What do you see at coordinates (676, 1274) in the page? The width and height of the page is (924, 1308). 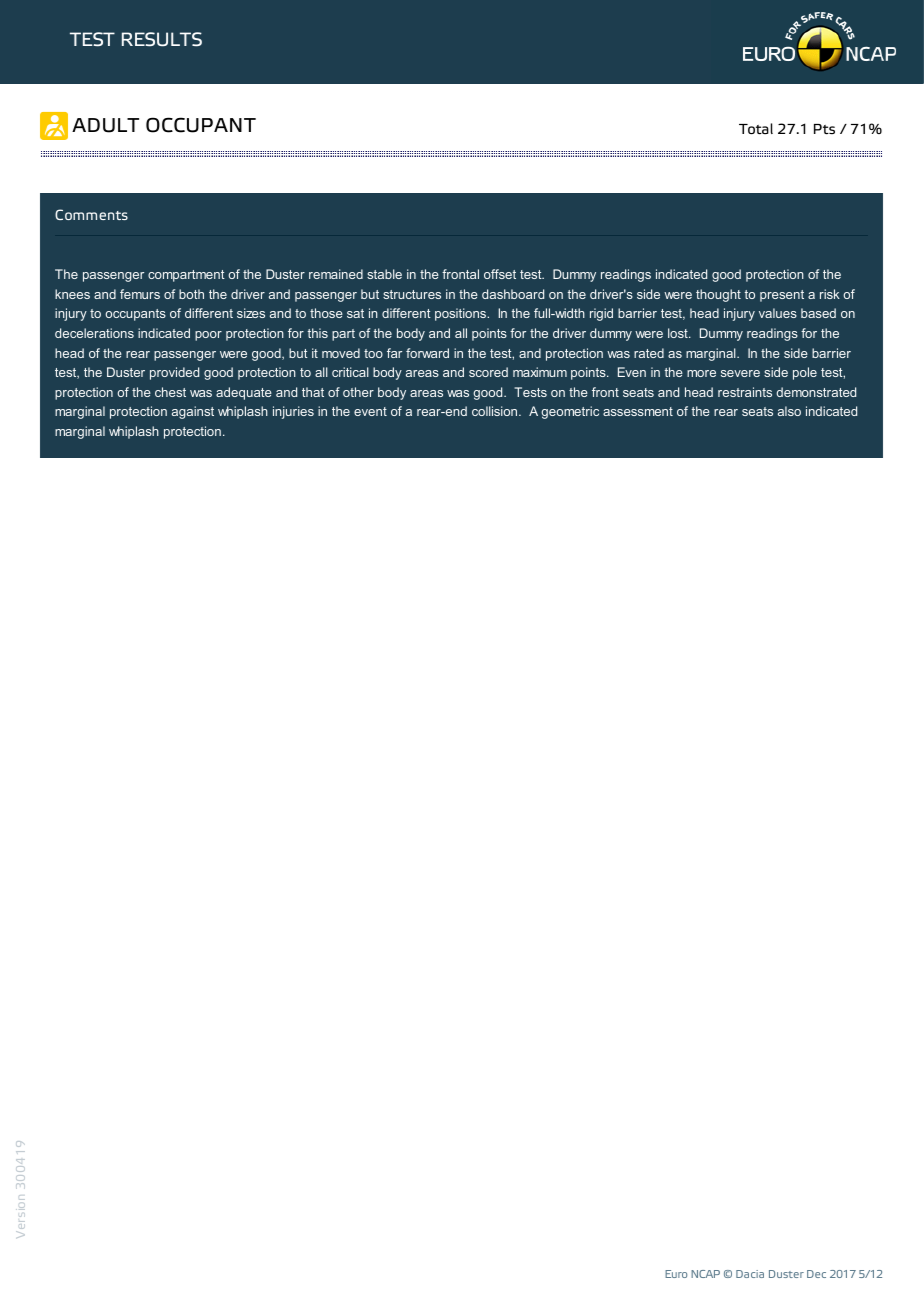 I see `Euro` at bounding box center [676, 1274].
